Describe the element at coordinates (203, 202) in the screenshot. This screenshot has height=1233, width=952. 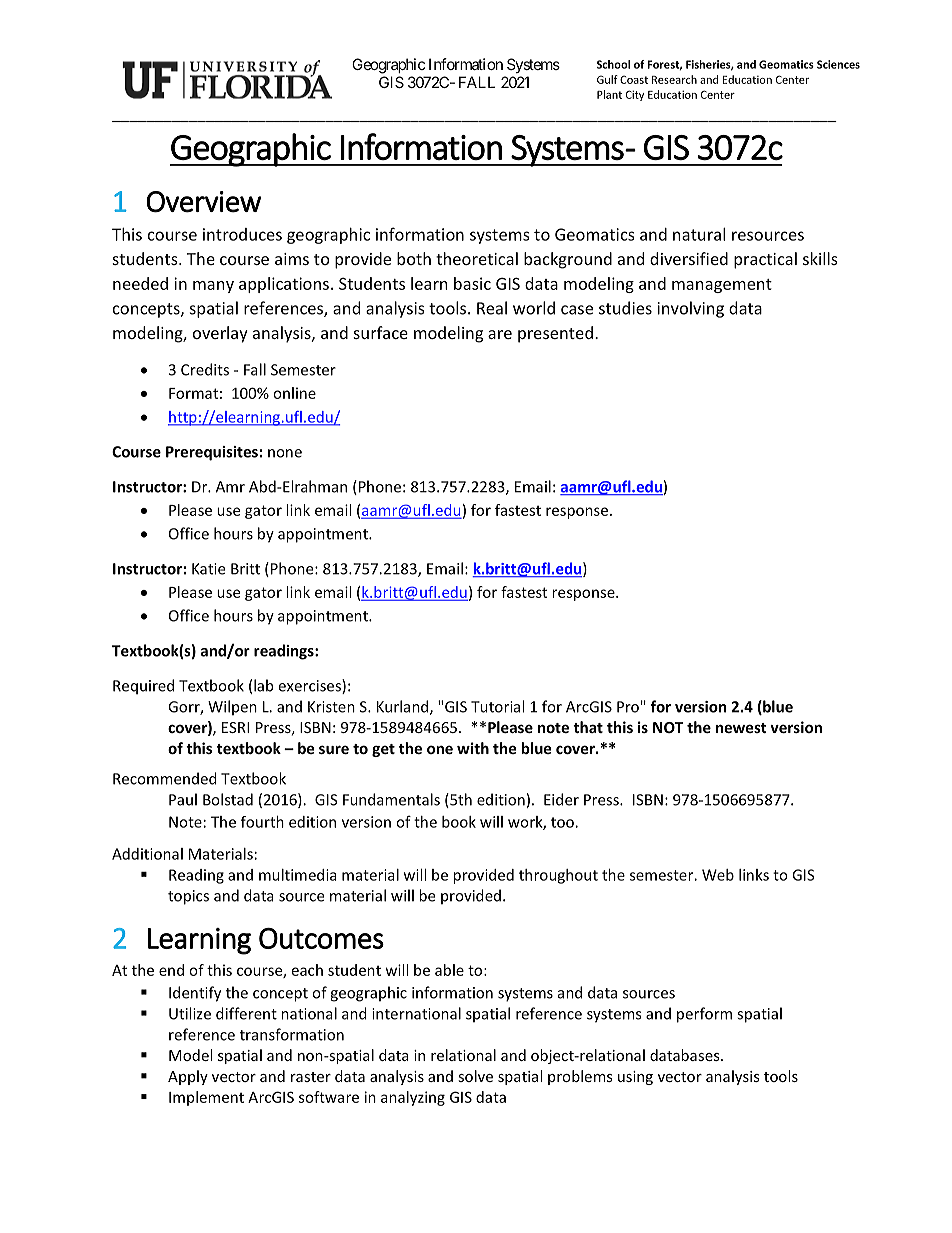
I see `Overview` at that location.
